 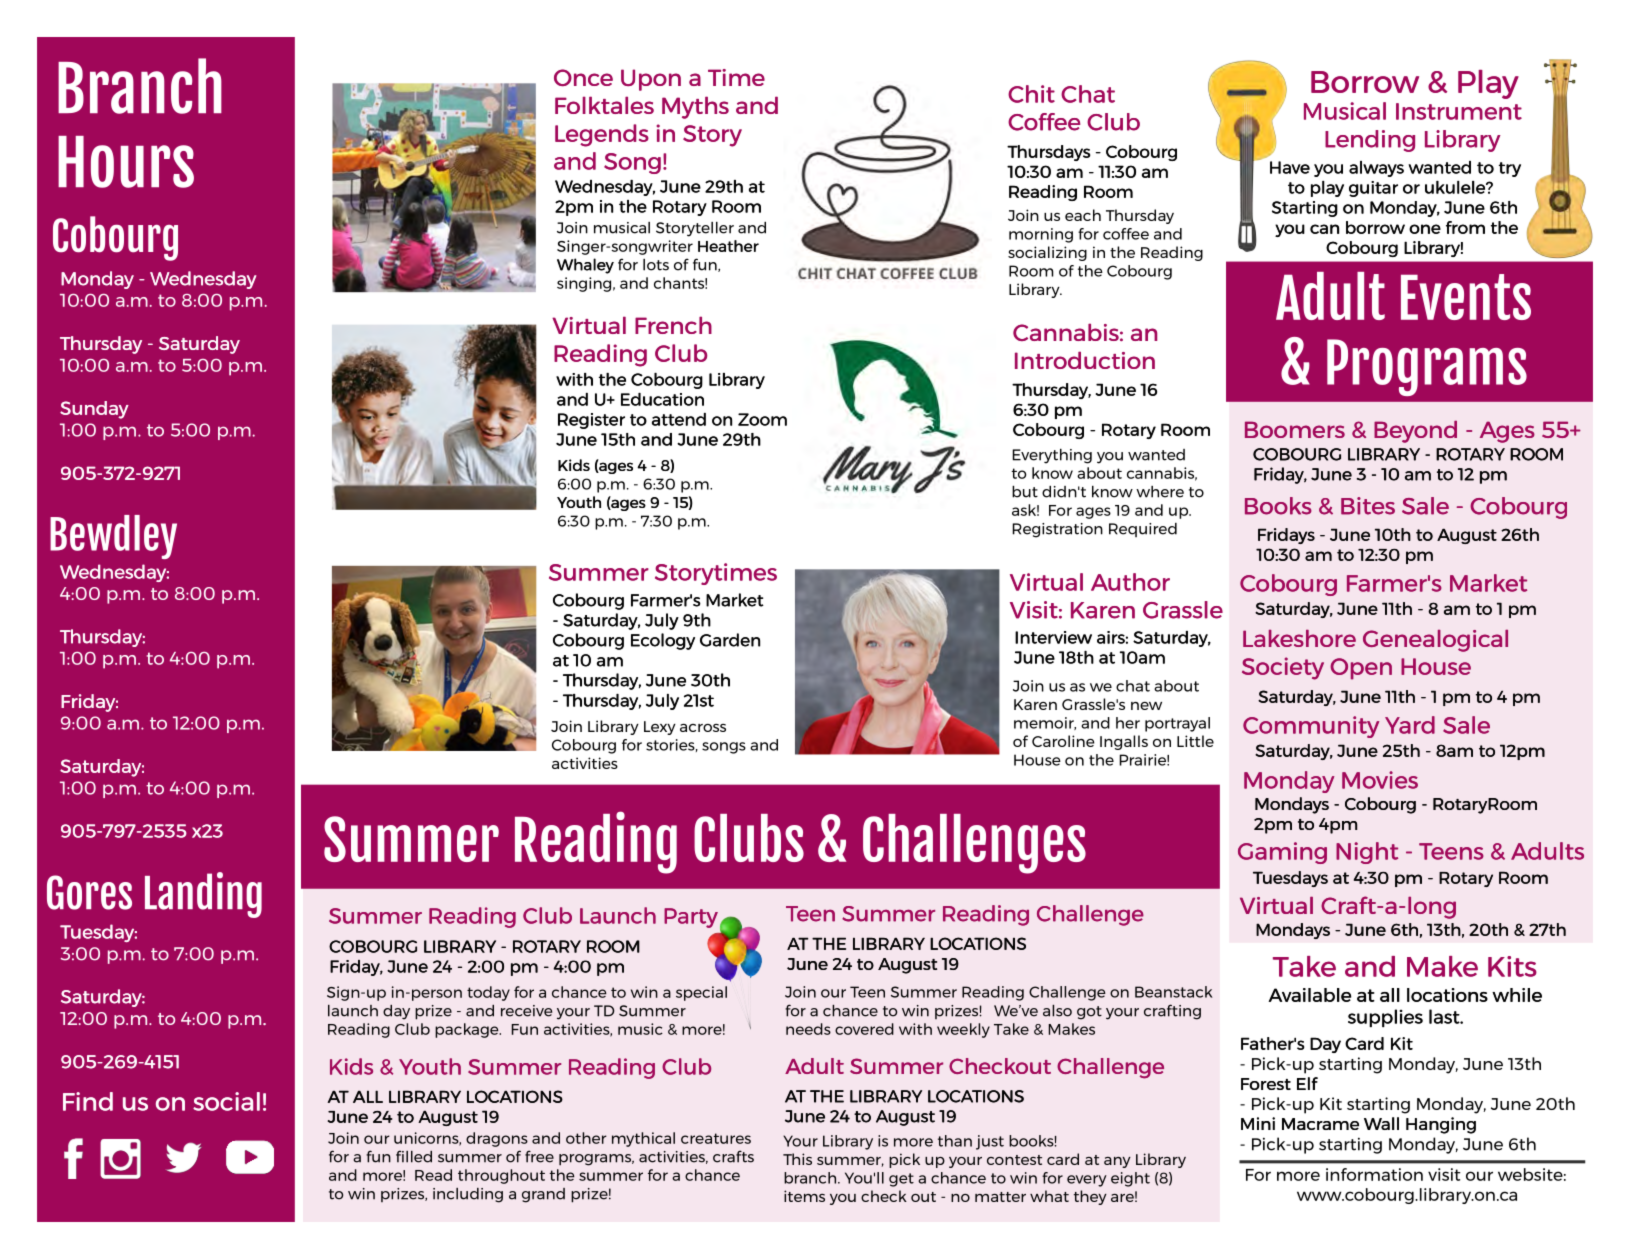 What do you see at coordinates (1063, 741) in the screenshot?
I see `Caroline` at bounding box center [1063, 741].
